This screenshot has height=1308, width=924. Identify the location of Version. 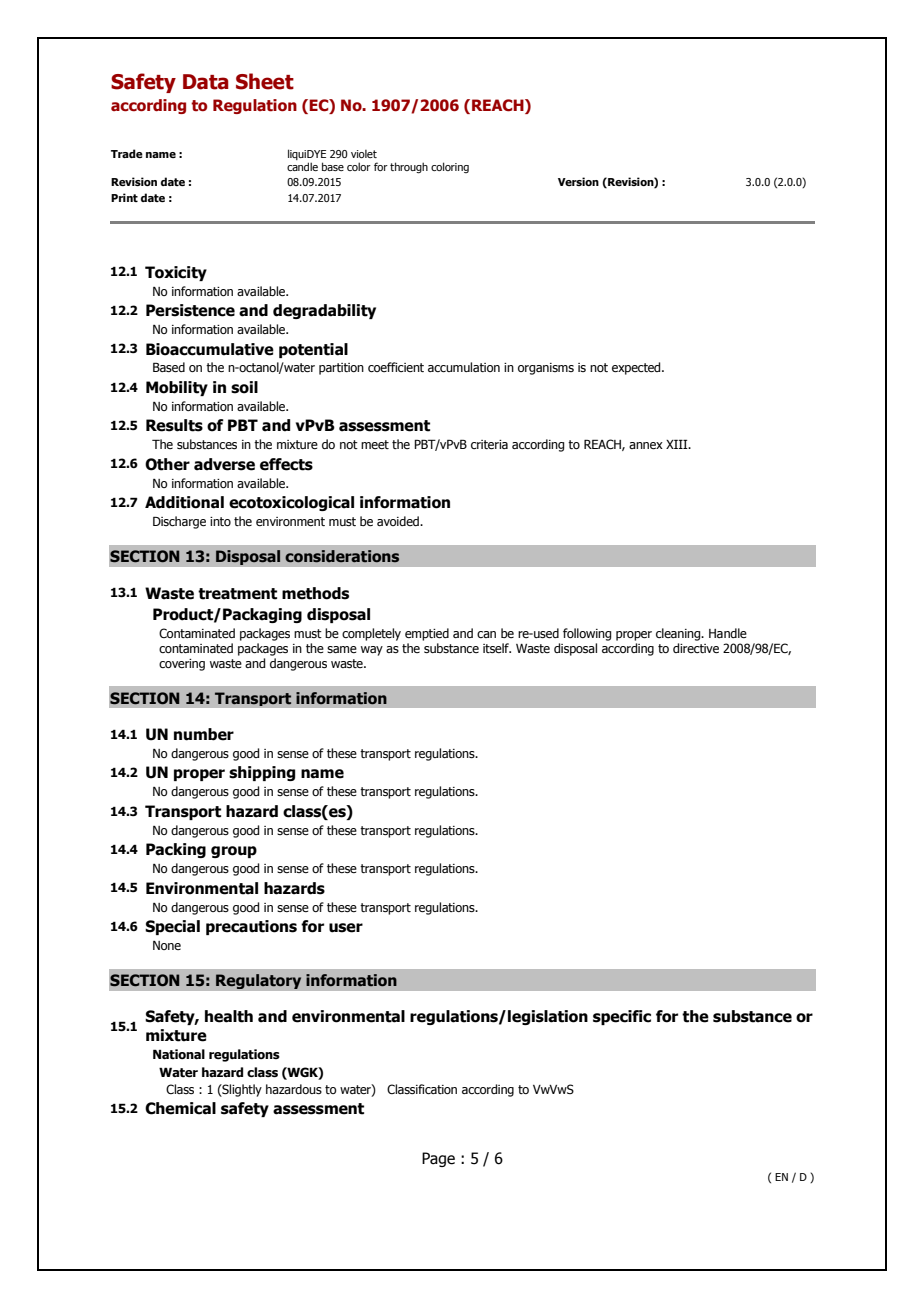
(578, 181).
